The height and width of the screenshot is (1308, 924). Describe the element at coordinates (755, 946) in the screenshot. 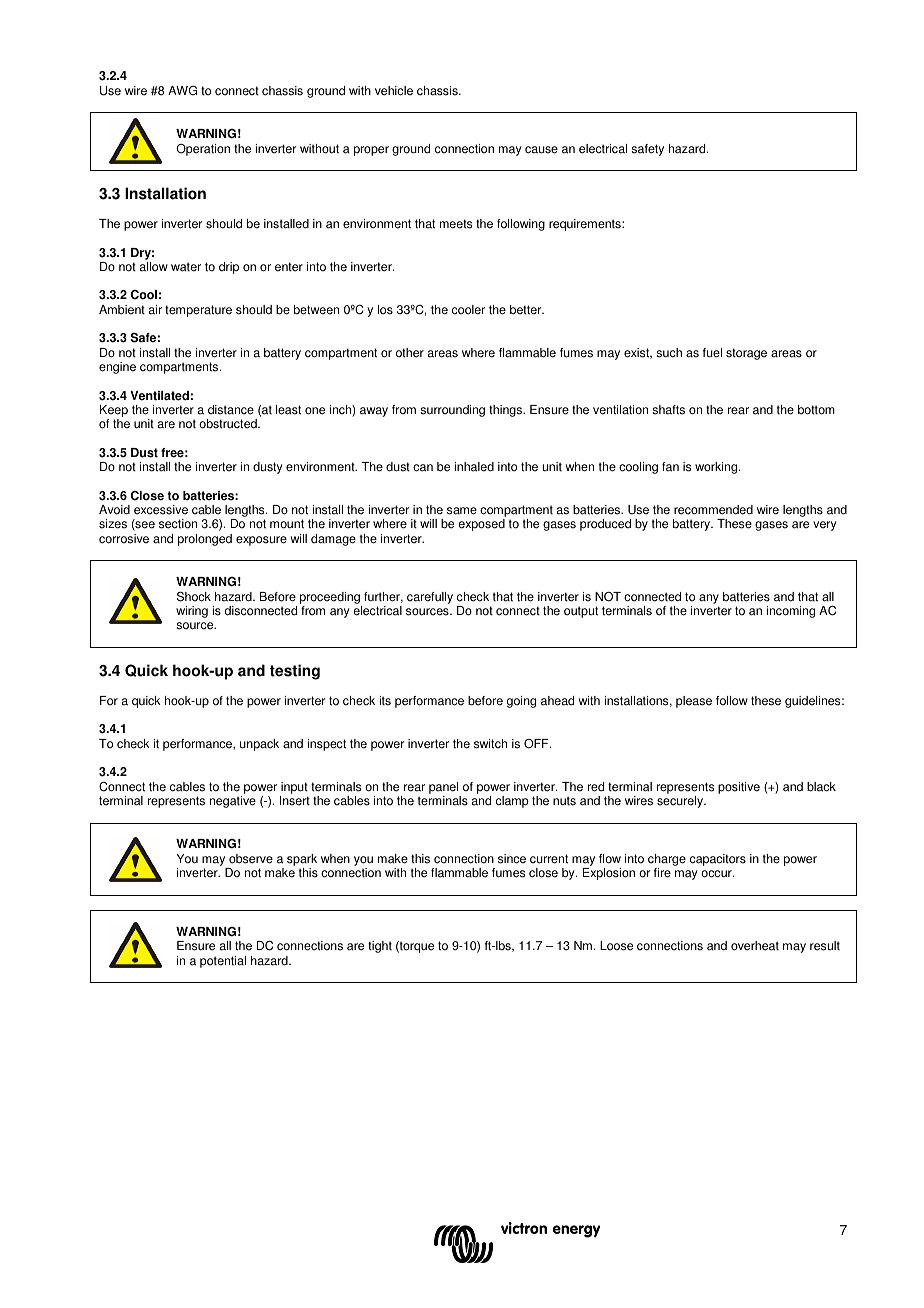

I see `overheat` at that location.
